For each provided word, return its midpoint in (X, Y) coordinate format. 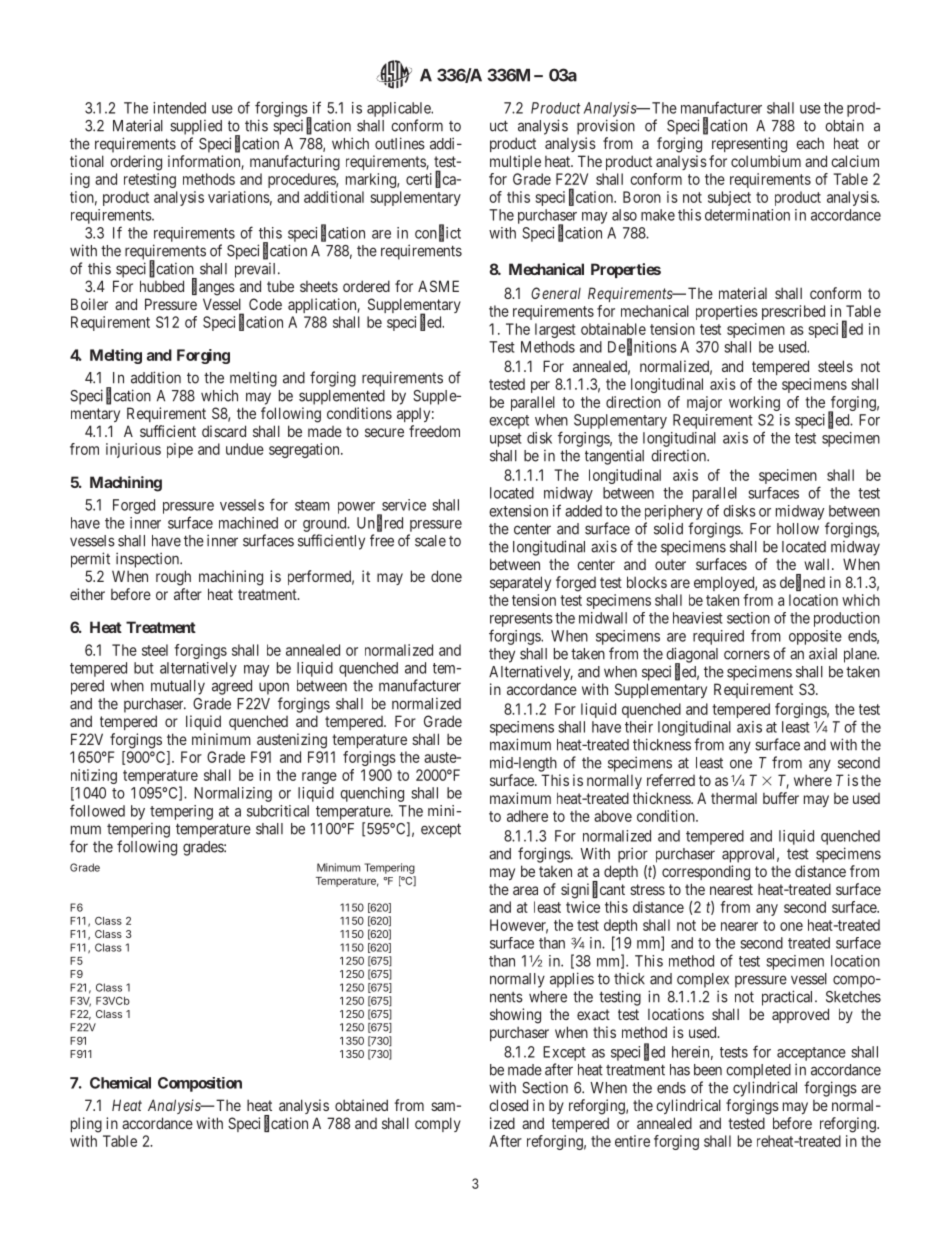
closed (508, 1105)
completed (758, 1071)
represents (521, 620)
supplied (196, 127)
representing (749, 145)
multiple (515, 162)
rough (173, 578)
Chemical (120, 1083)
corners (747, 655)
